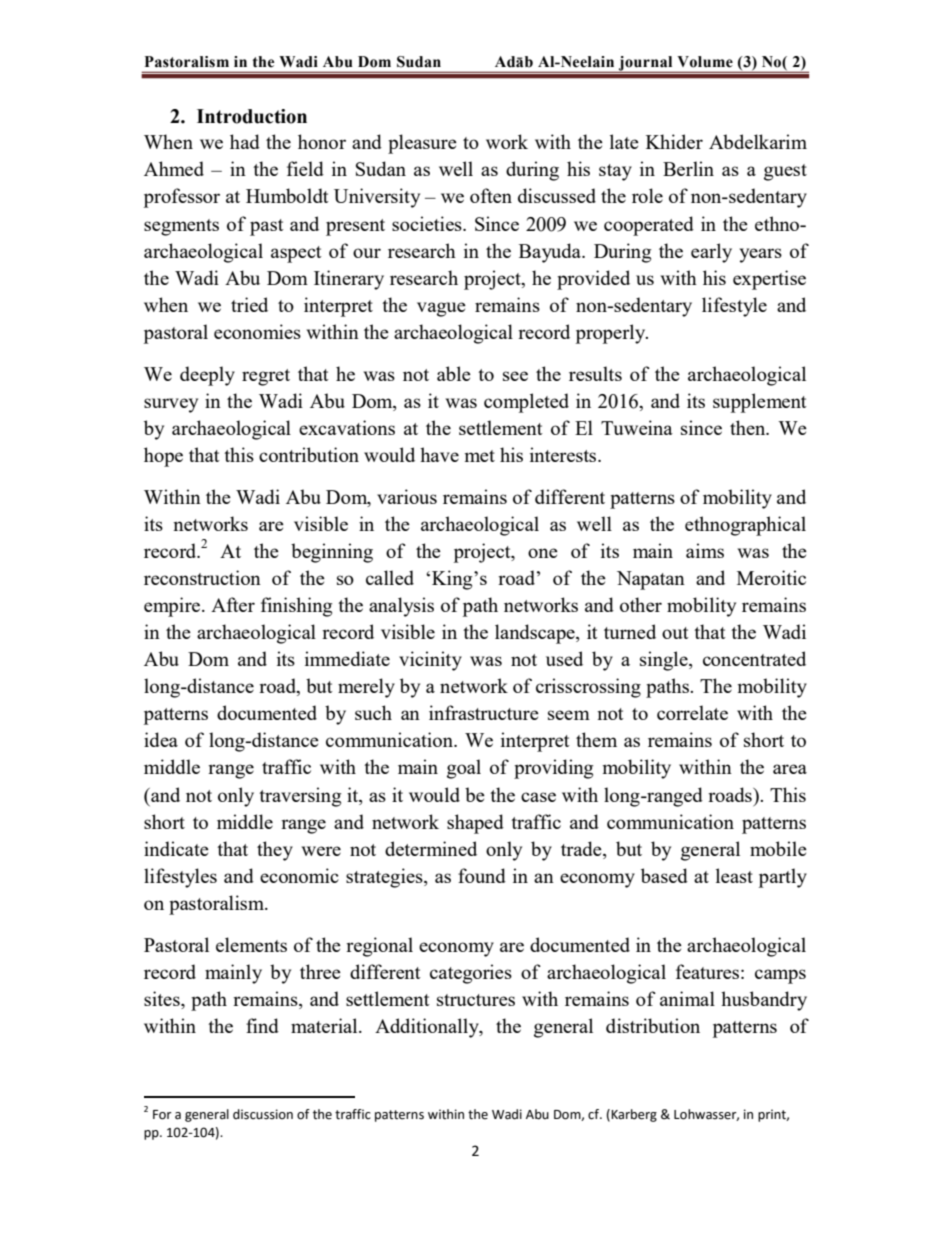 The image size is (952, 1233). Describe the element at coordinates (705, 550) in the screenshot. I see `aims` at that location.
